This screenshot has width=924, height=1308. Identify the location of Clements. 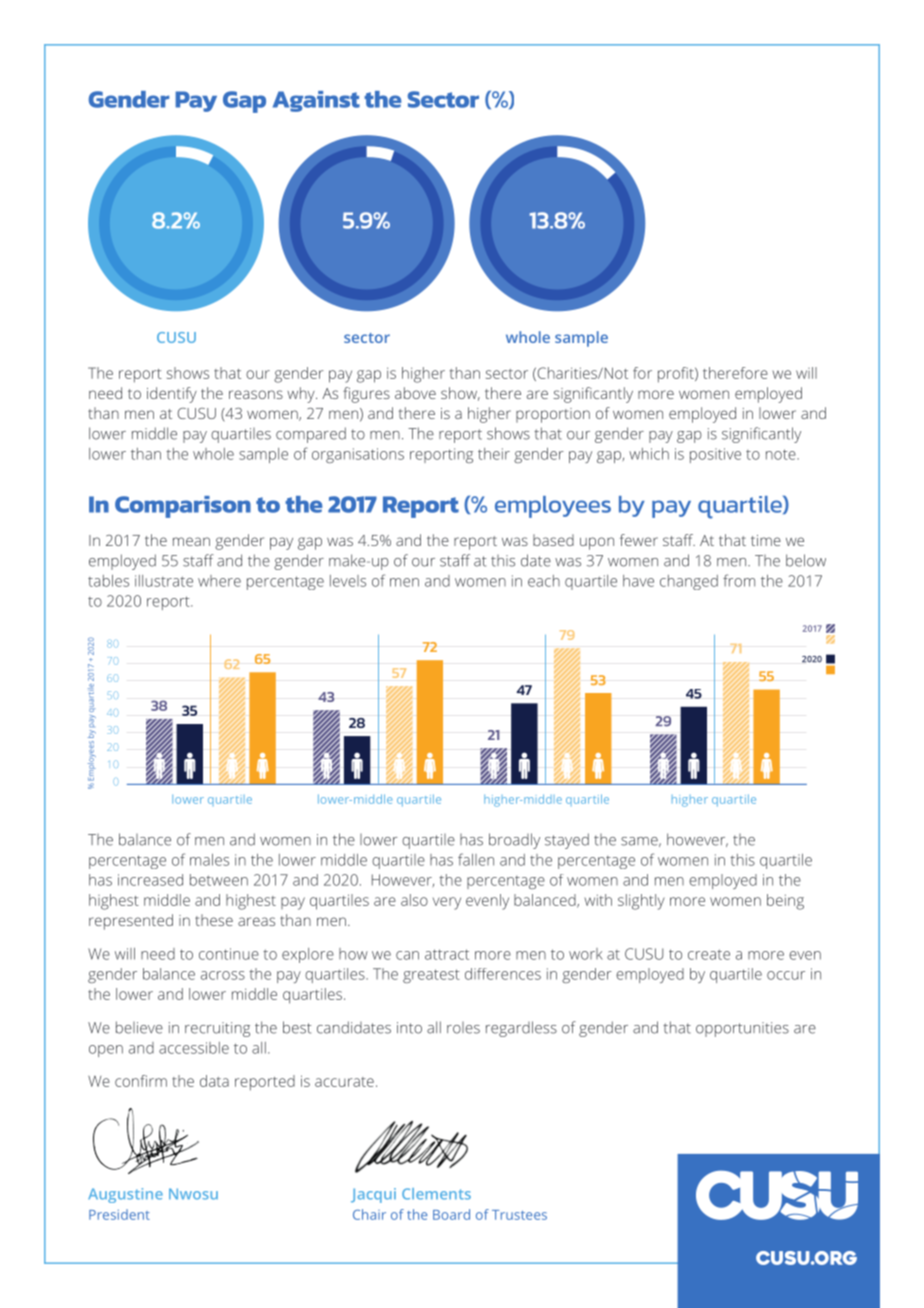
(436, 1194).
